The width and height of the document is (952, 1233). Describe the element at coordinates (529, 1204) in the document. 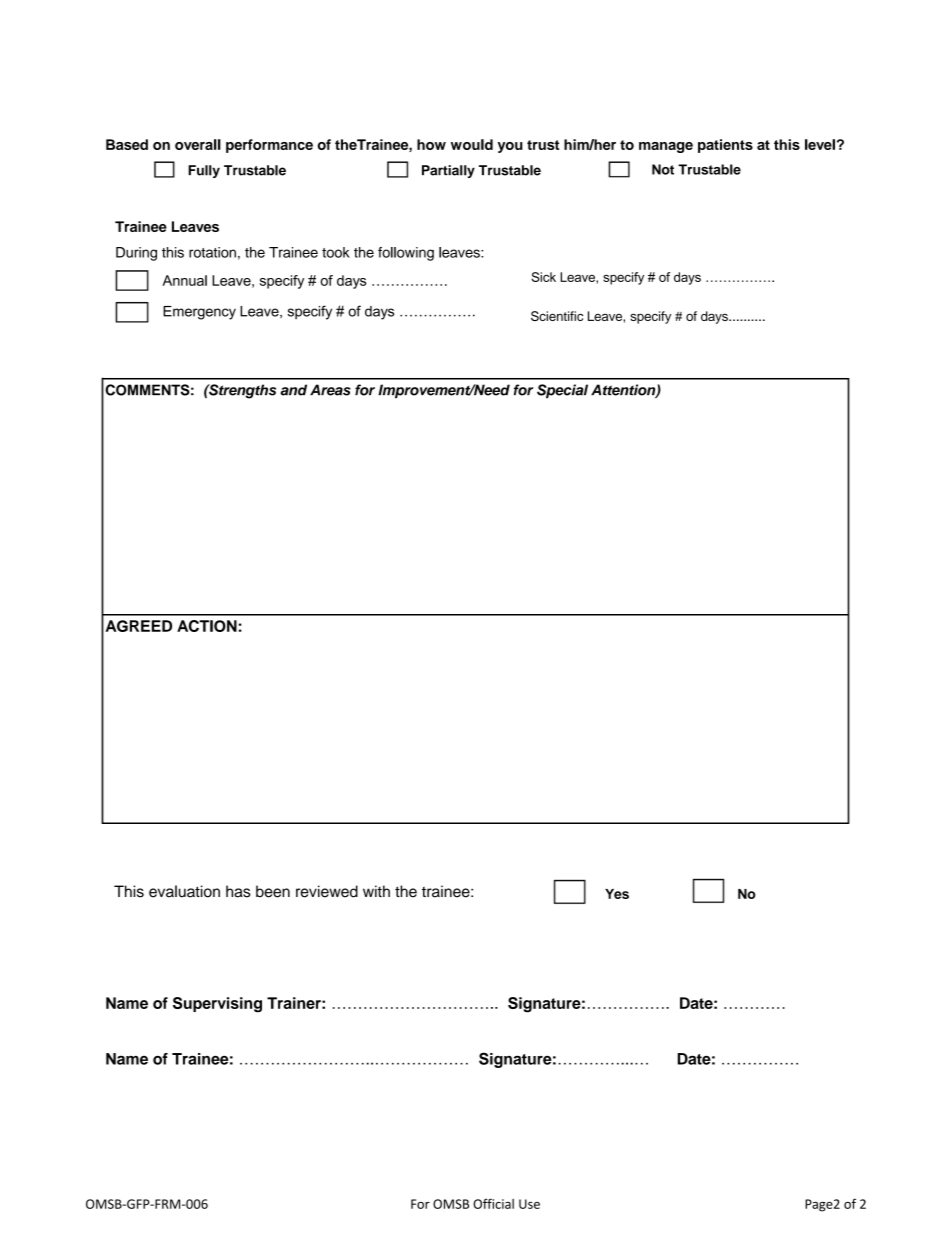

I see `Use` at that location.
